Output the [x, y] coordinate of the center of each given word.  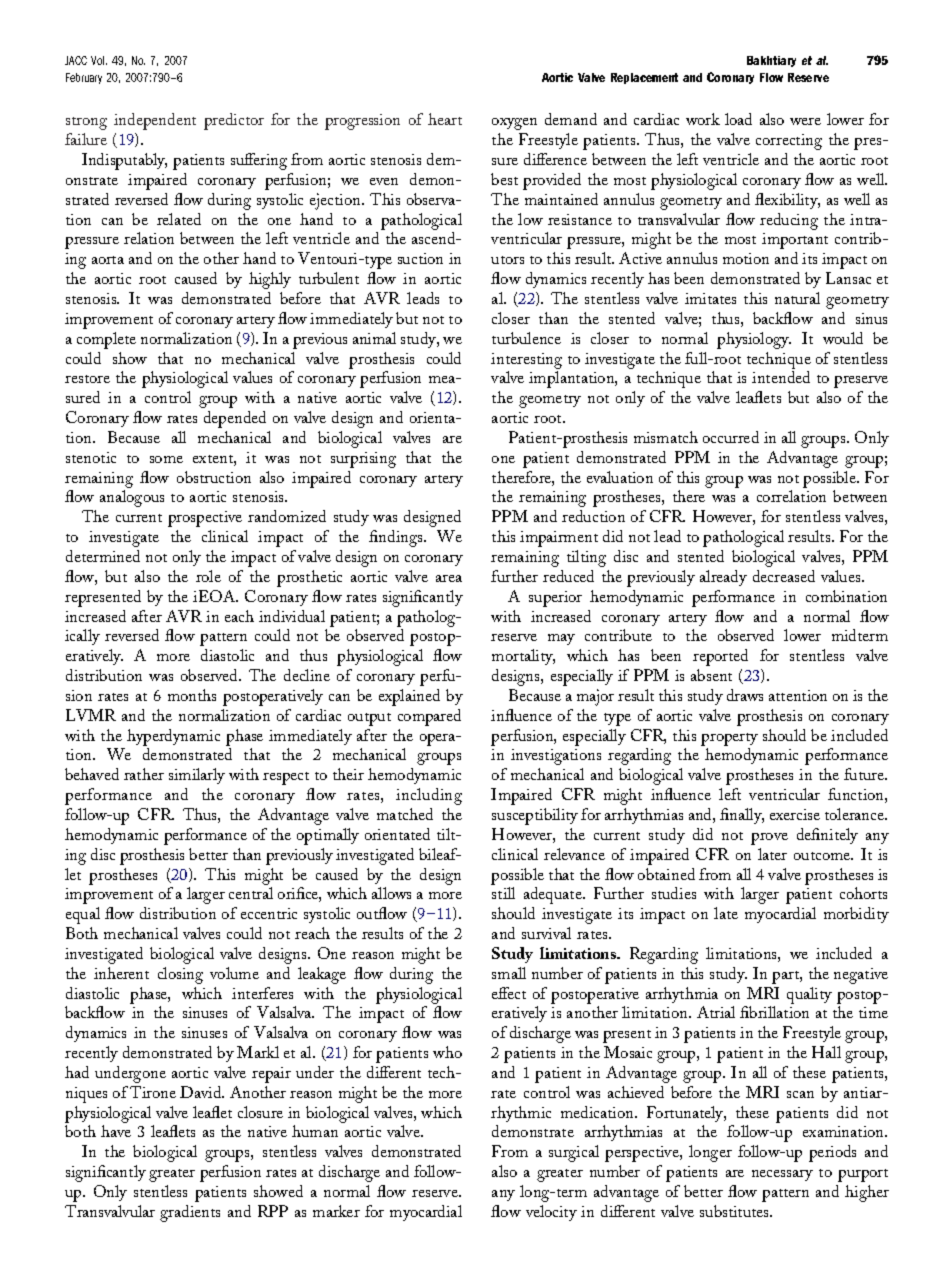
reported [720, 657]
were [805, 121]
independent [155, 121]
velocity [551, 1213]
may [561, 639]
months [192, 695]
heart [445, 119]
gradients [190, 1213]
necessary [782, 1175]
